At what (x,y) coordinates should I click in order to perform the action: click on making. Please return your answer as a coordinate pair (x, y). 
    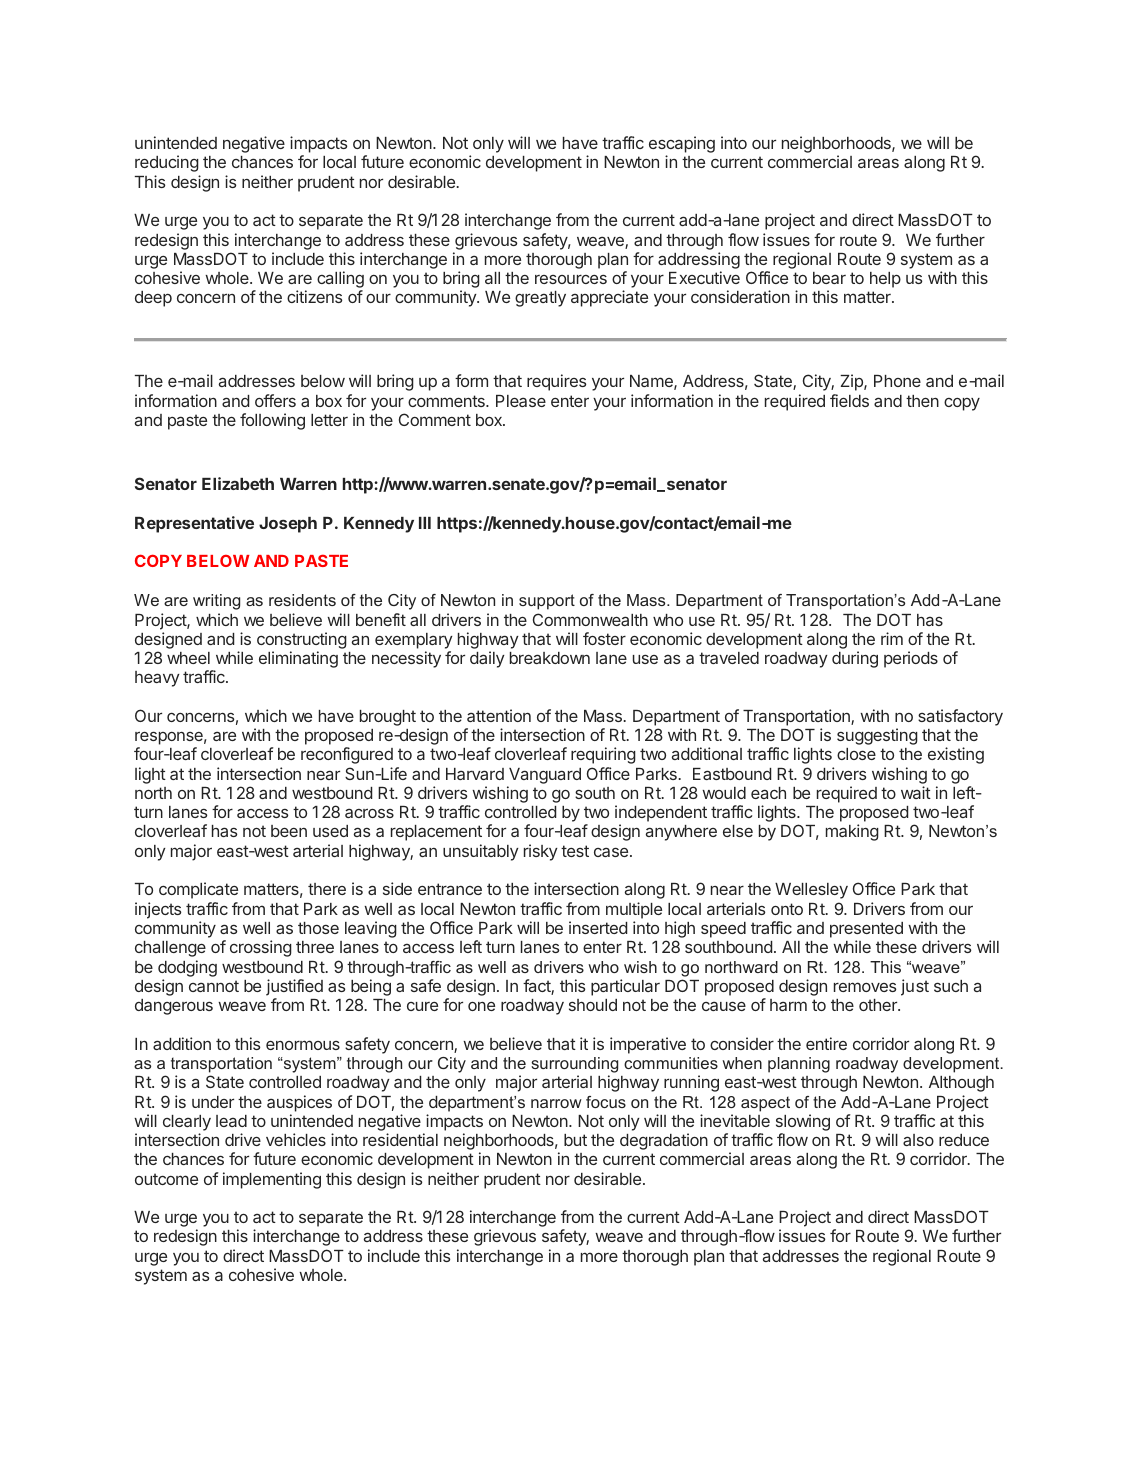
    Looking at the image, I should click on (852, 832).
